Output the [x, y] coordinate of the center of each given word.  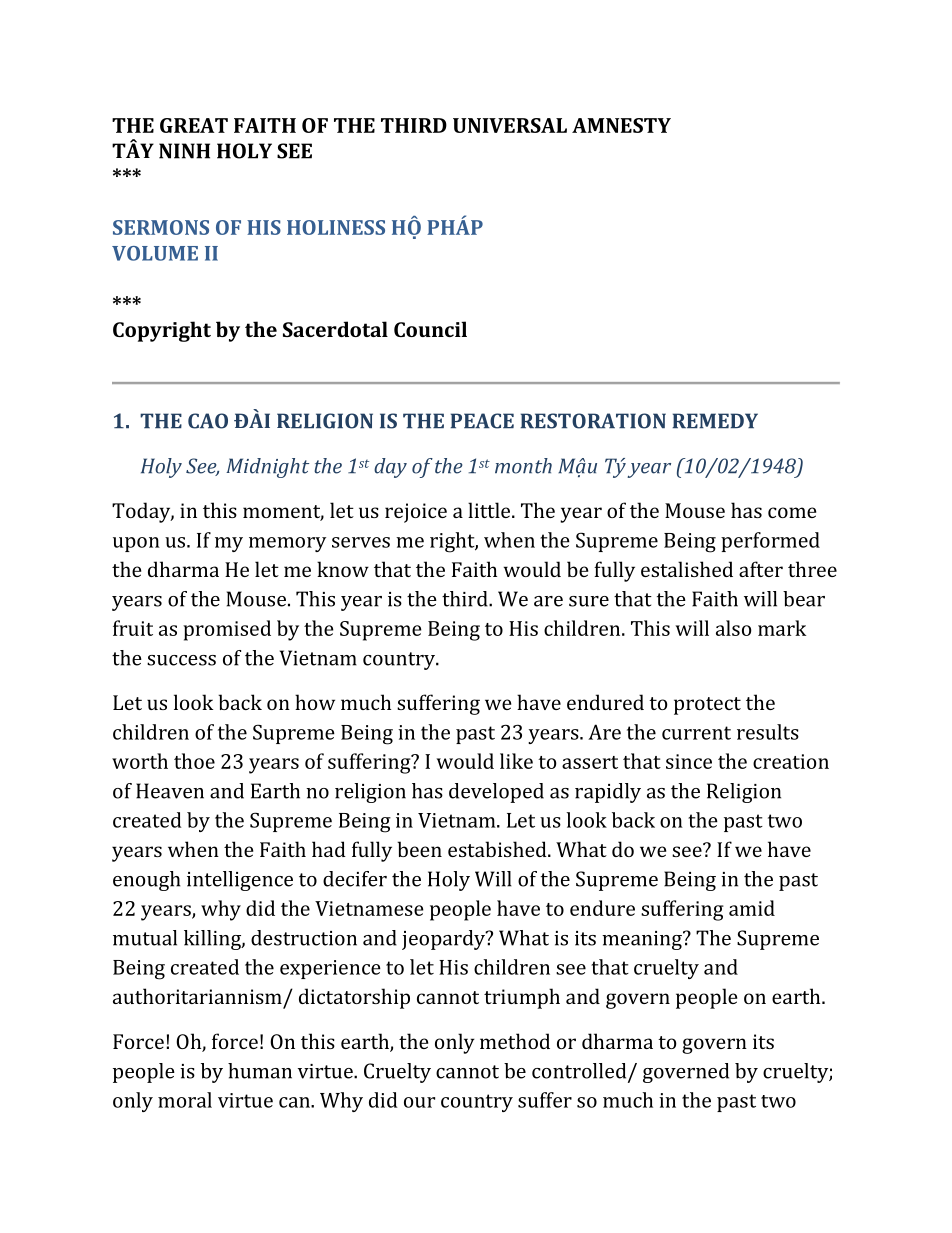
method [515, 1041]
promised [227, 630]
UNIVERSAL [510, 125]
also [734, 628]
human [260, 1071]
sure [589, 601]
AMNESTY [621, 125]
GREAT [194, 125]
